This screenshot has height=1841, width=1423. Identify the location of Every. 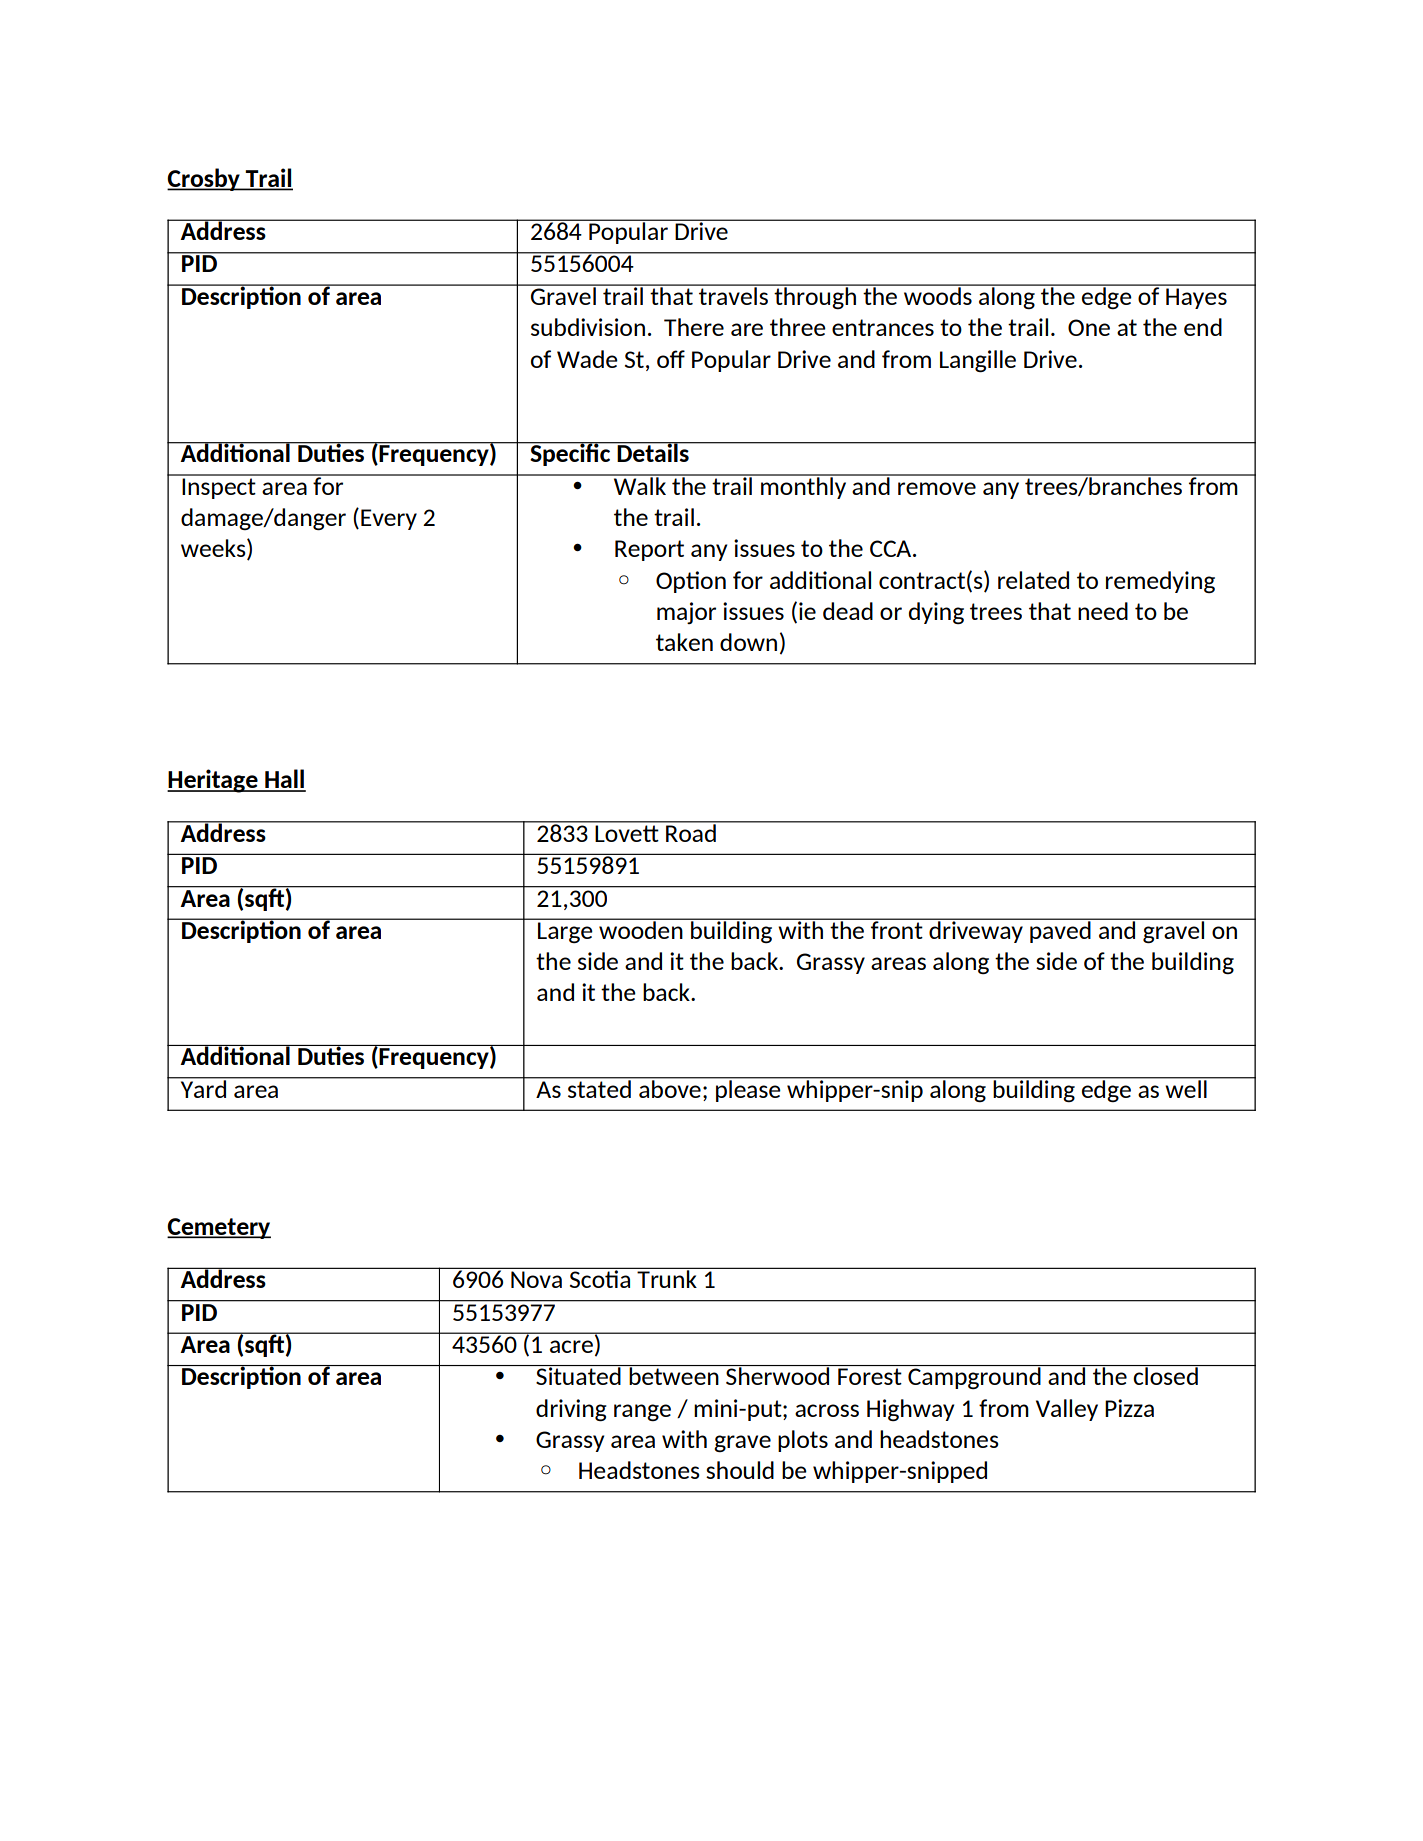
(389, 519).
